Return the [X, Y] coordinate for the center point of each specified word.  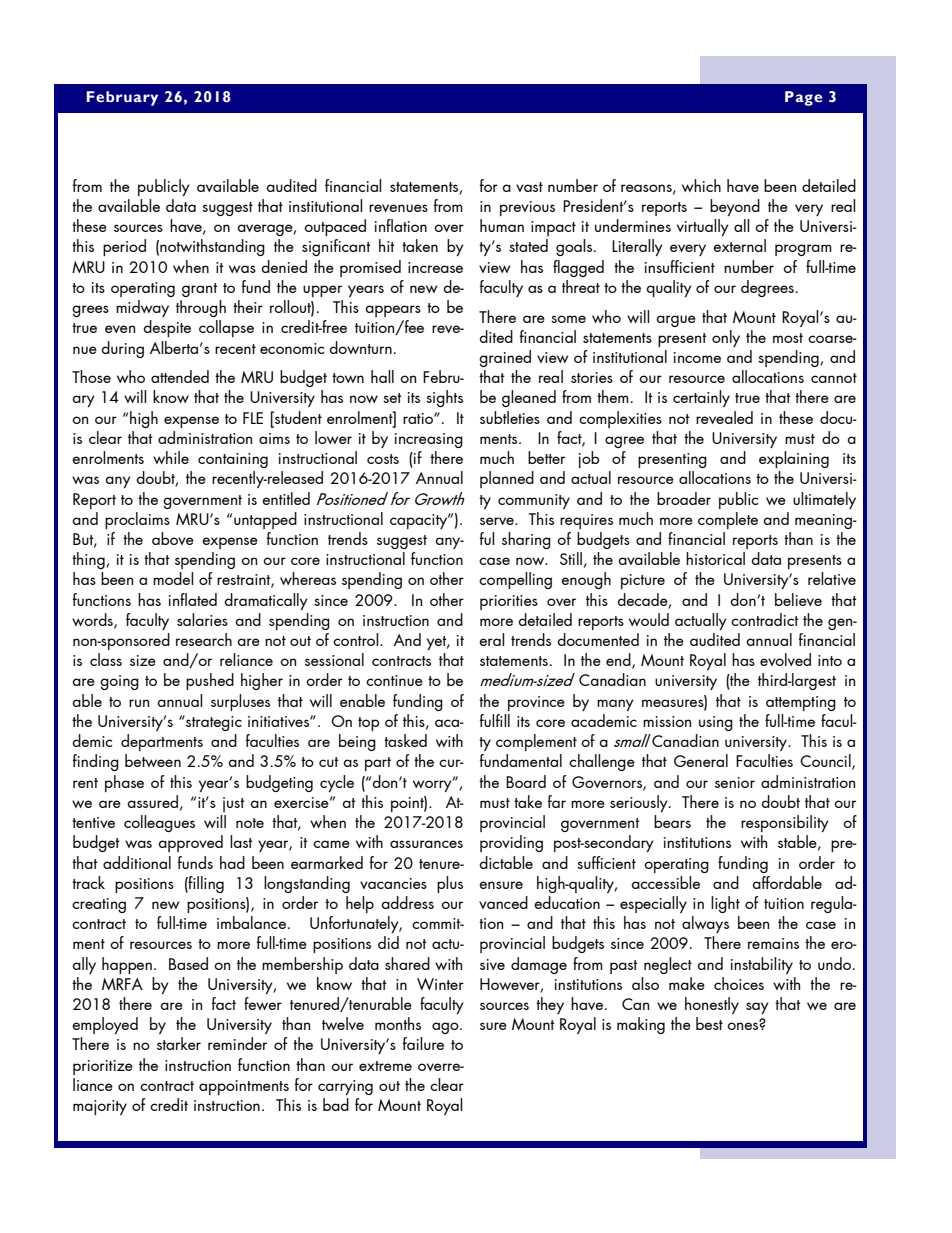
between [153, 760]
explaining [794, 459]
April [107, 97]
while [171, 457]
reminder [237, 1043]
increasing [429, 440]
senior [735, 782]
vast [529, 187]
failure [423, 1043]
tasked [405, 740]
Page [803, 98]
